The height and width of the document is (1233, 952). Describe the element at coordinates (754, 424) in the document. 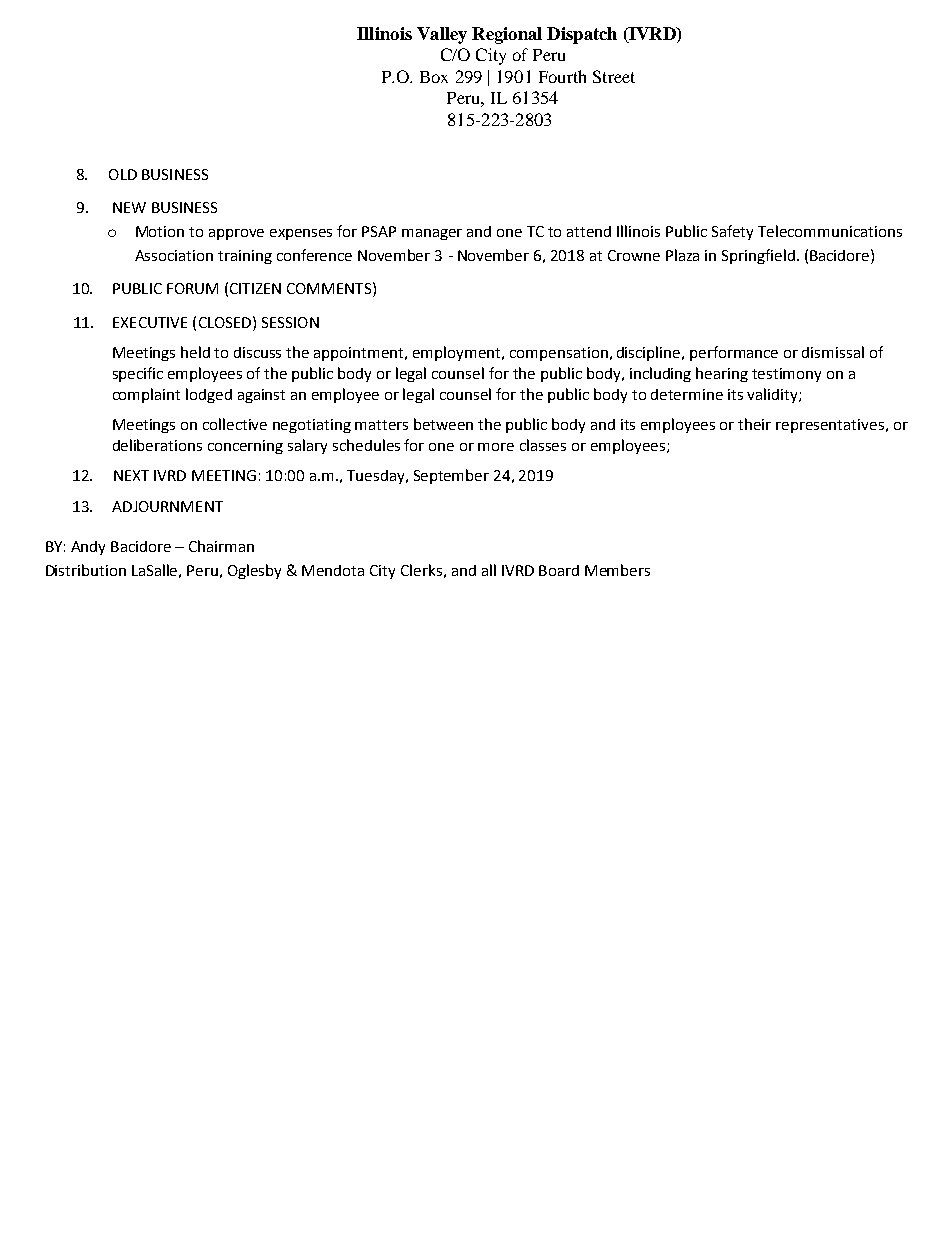

I see `their` at that location.
